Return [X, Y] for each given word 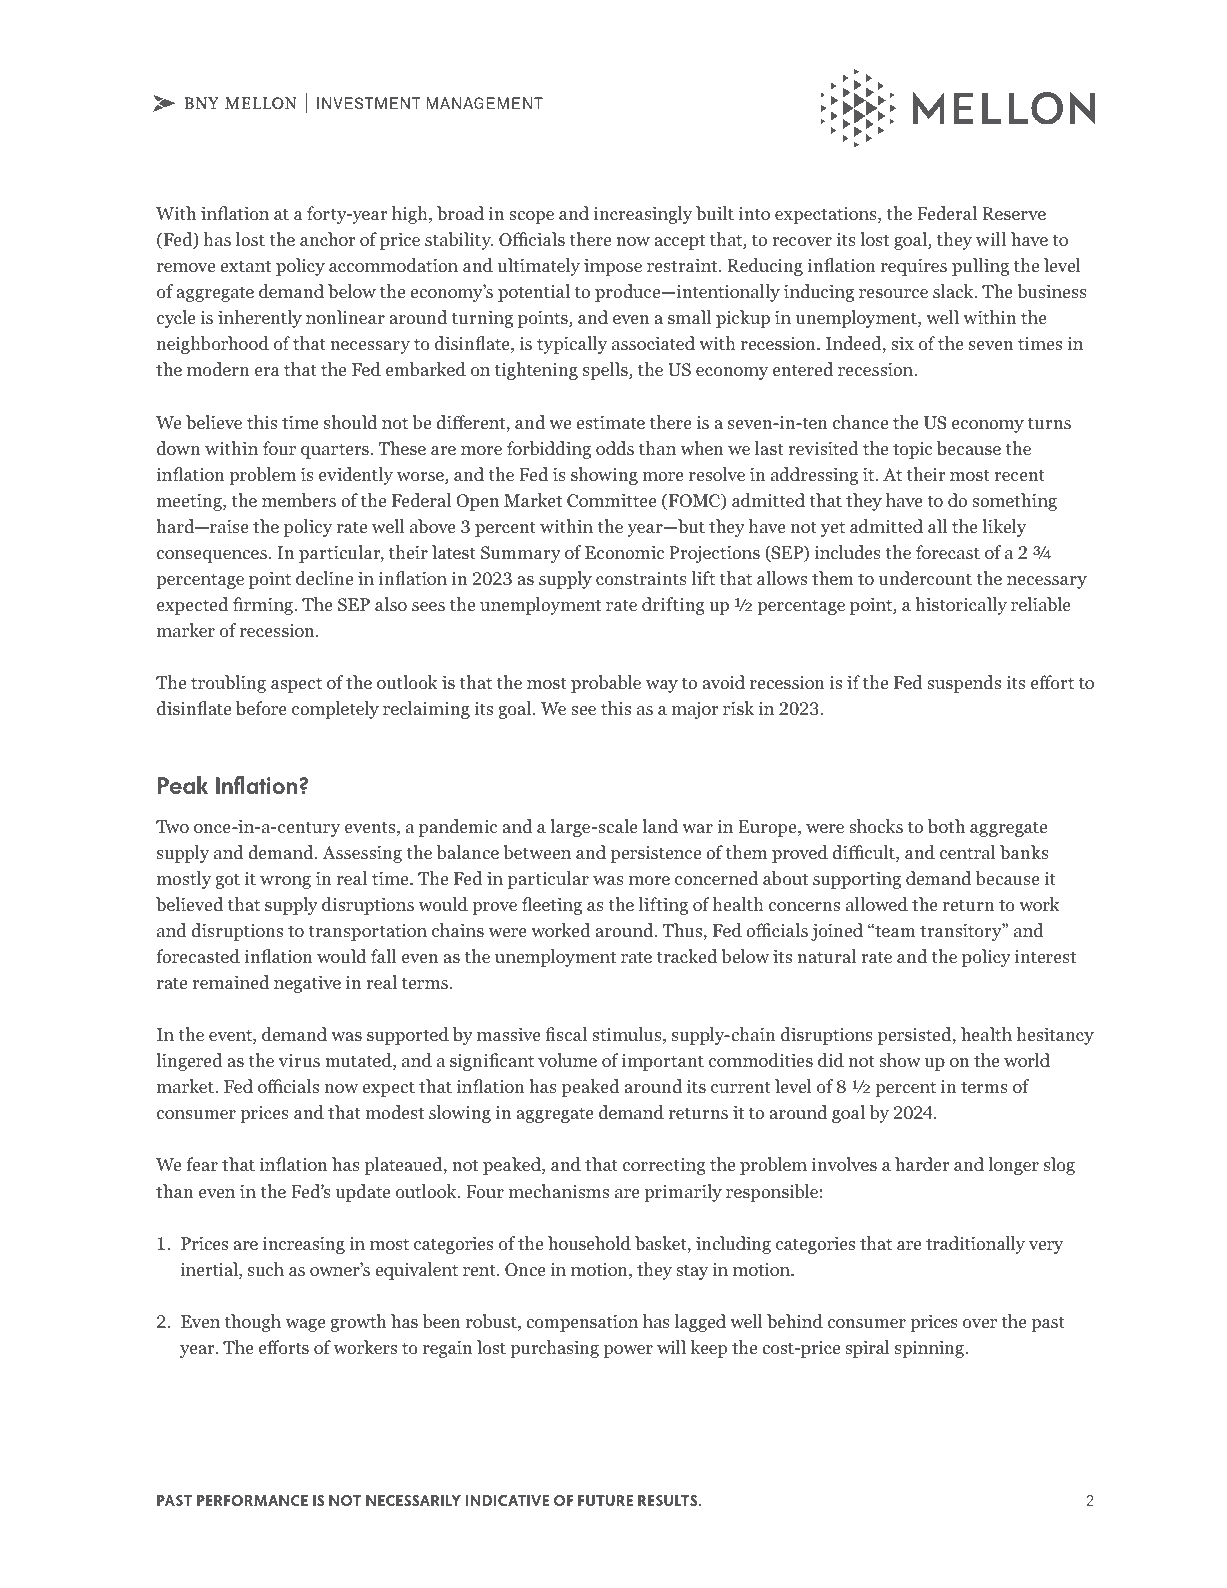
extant [245, 266]
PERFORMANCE [252, 1500]
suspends [964, 684]
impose [613, 267]
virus [299, 1060]
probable [606, 684]
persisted [916, 1036]
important [663, 1062]
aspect [296, 685]
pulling [980, 267]
